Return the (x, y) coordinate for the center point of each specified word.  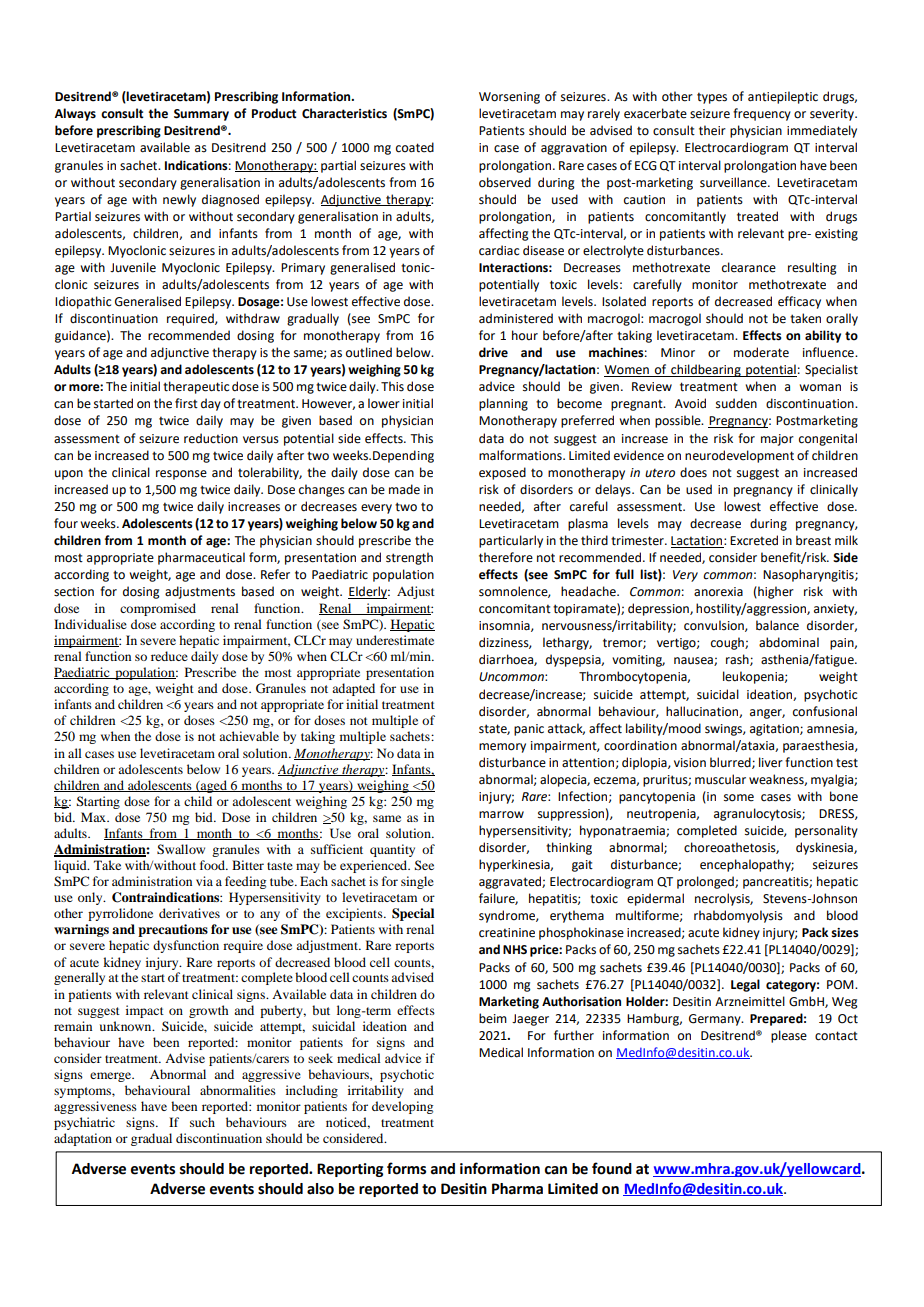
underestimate (395, 640)
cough (728, 643)
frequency (762, 114)
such (202, 1122)
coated (415, 147)
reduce (169, 656)
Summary (201, 115)
